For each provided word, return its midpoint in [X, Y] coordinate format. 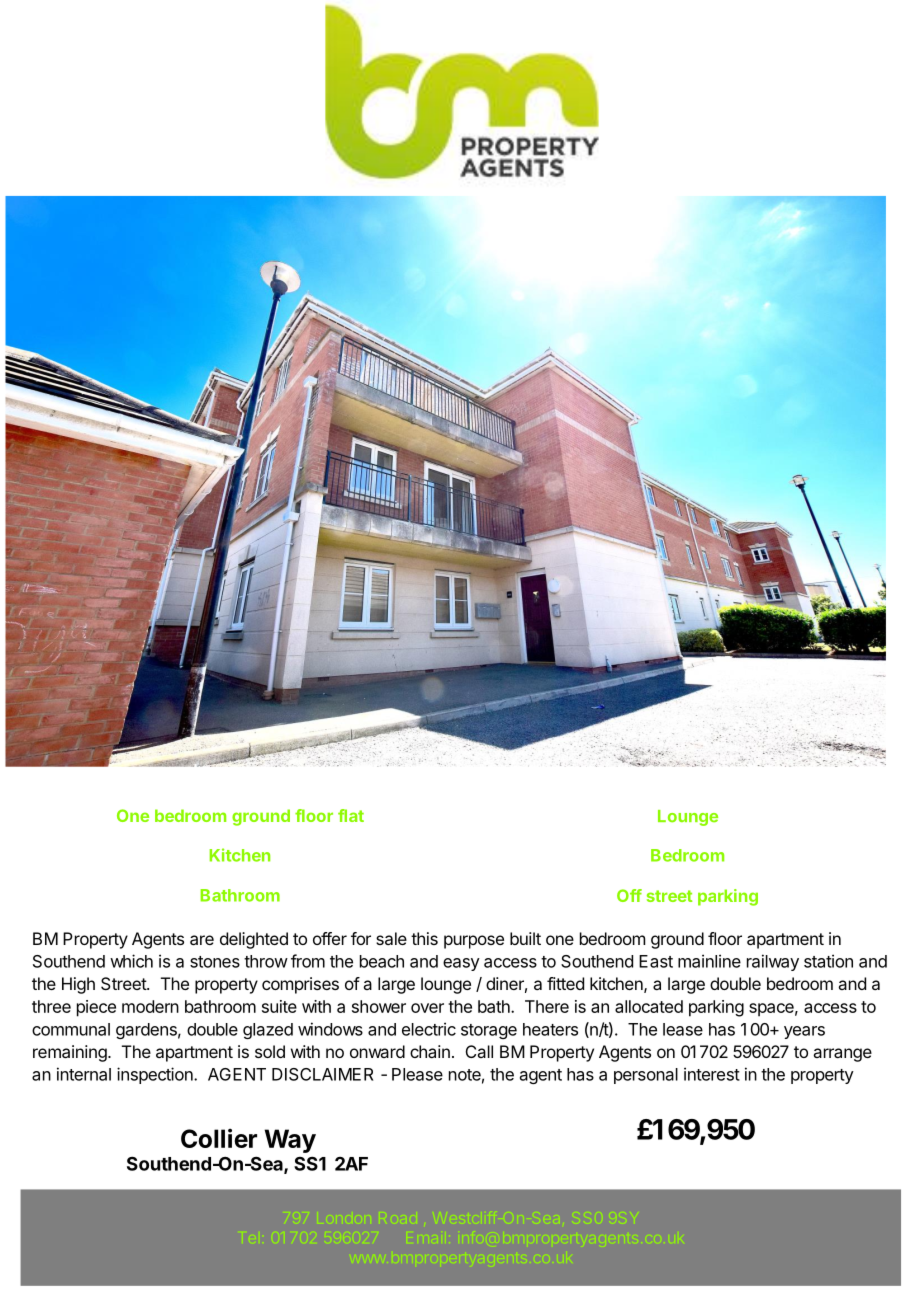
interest [712, 1074]
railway [773, 962]
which [131, 961]
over [427, 1008]
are [202, 940]
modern [150, 1006]
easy [461, 964]
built [525, 938]
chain [430, 1051]
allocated [649, 1006]
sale [391, 938]
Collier [219, 1138]
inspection [156, 1075]
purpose [474, 942]
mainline [709, 961]
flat [351, 815]
